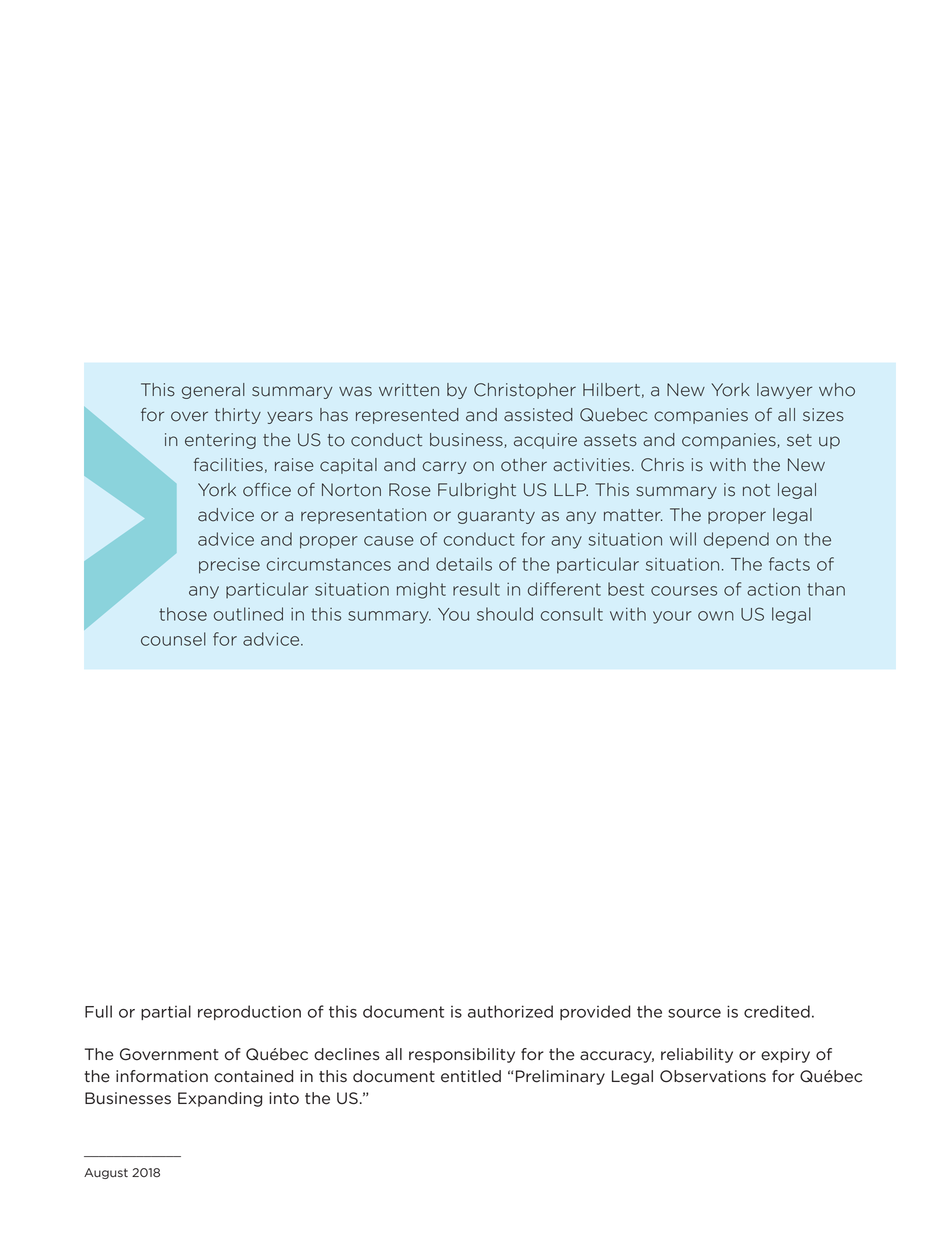 The height and width of the document is (1233, 952). What do you see at coordinates (784, 391) in the document?
I see `lawyer` at bounding box center [784, 391].
